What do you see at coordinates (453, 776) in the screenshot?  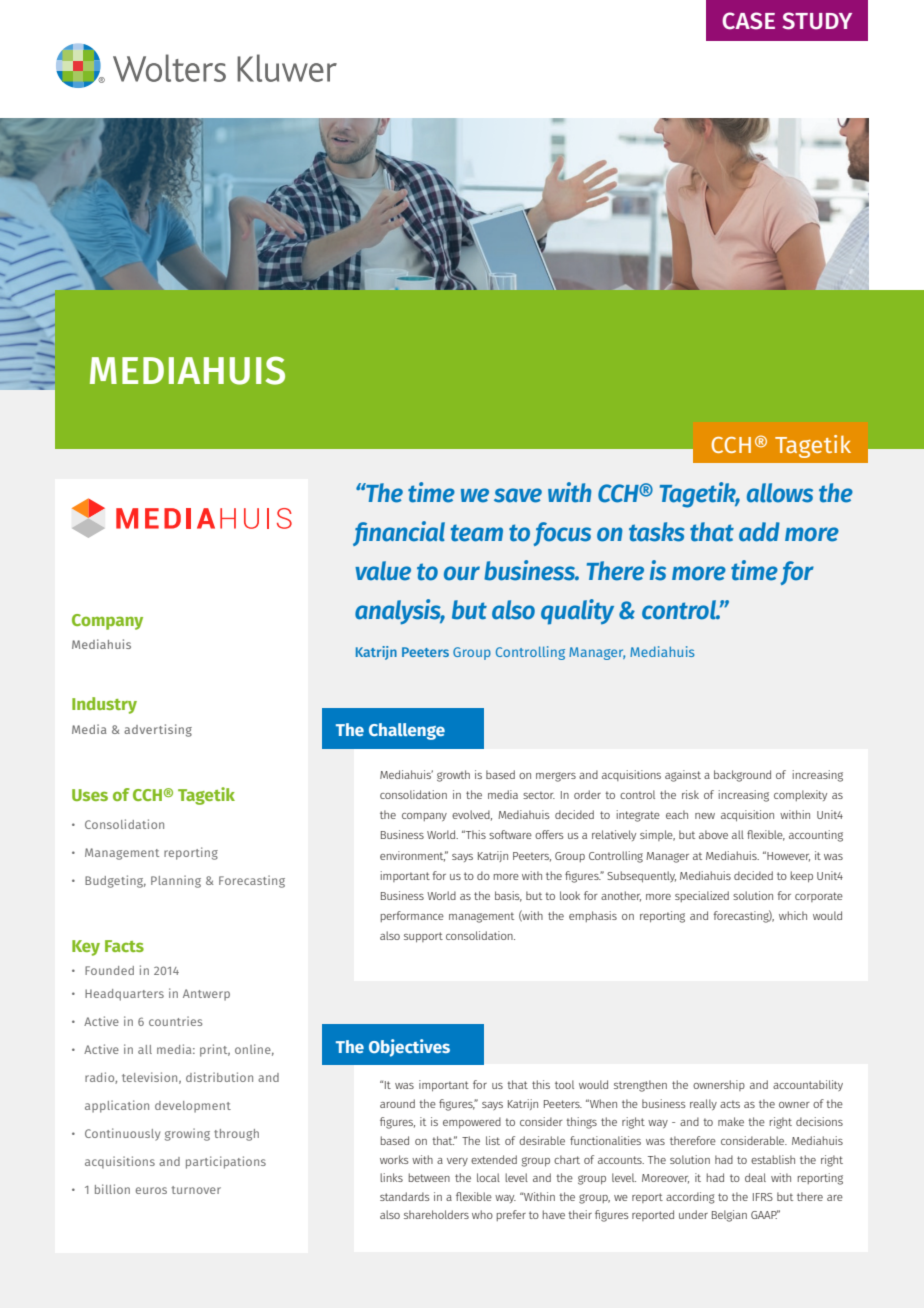 I see `growth` at bounding box center [453, 776].
